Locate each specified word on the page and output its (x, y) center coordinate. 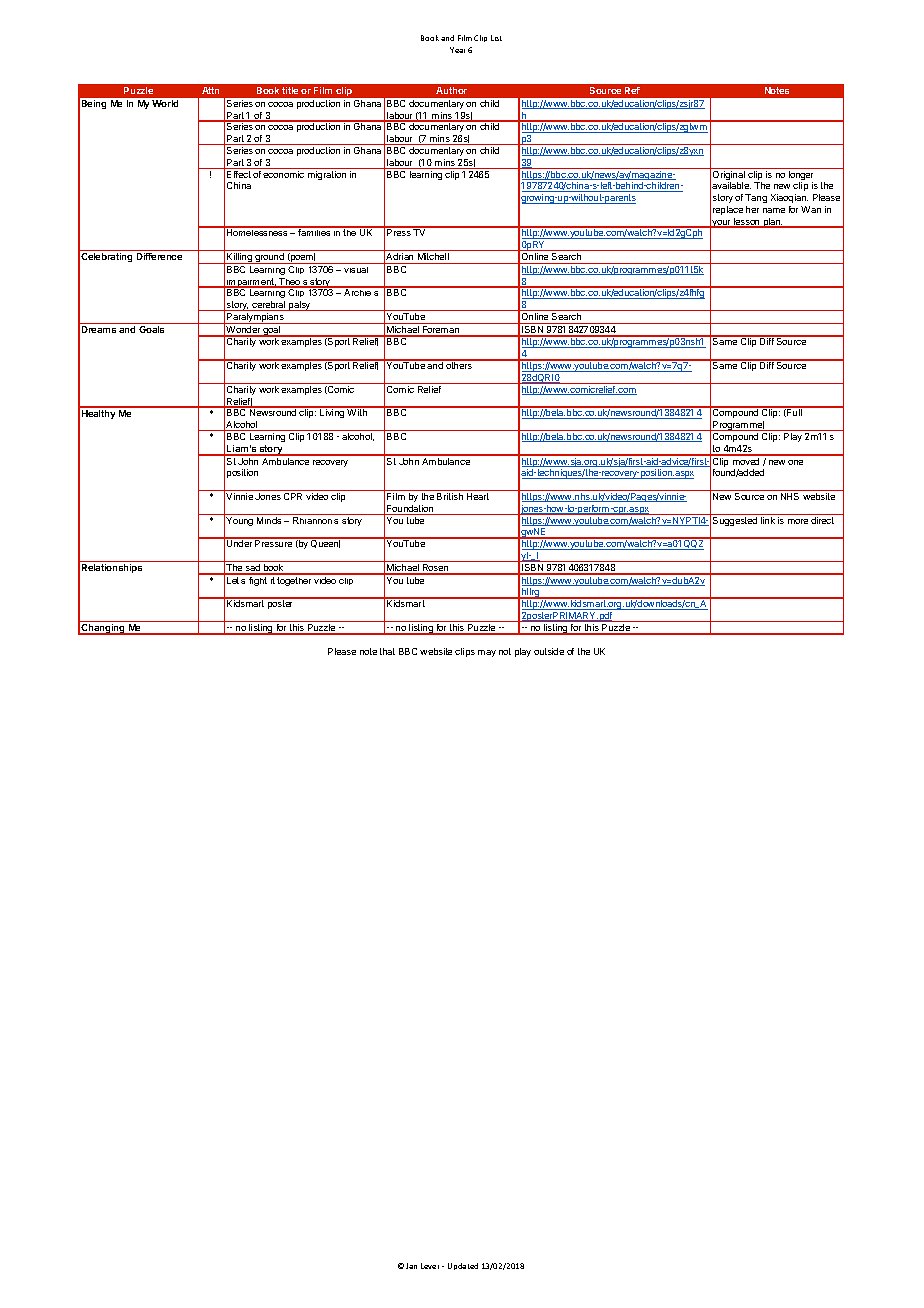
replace (728, 210)
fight (258, 580)
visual (356, 270)
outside (549, 651)
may (487, 653)
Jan (411, 1266)
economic (283, 174)
